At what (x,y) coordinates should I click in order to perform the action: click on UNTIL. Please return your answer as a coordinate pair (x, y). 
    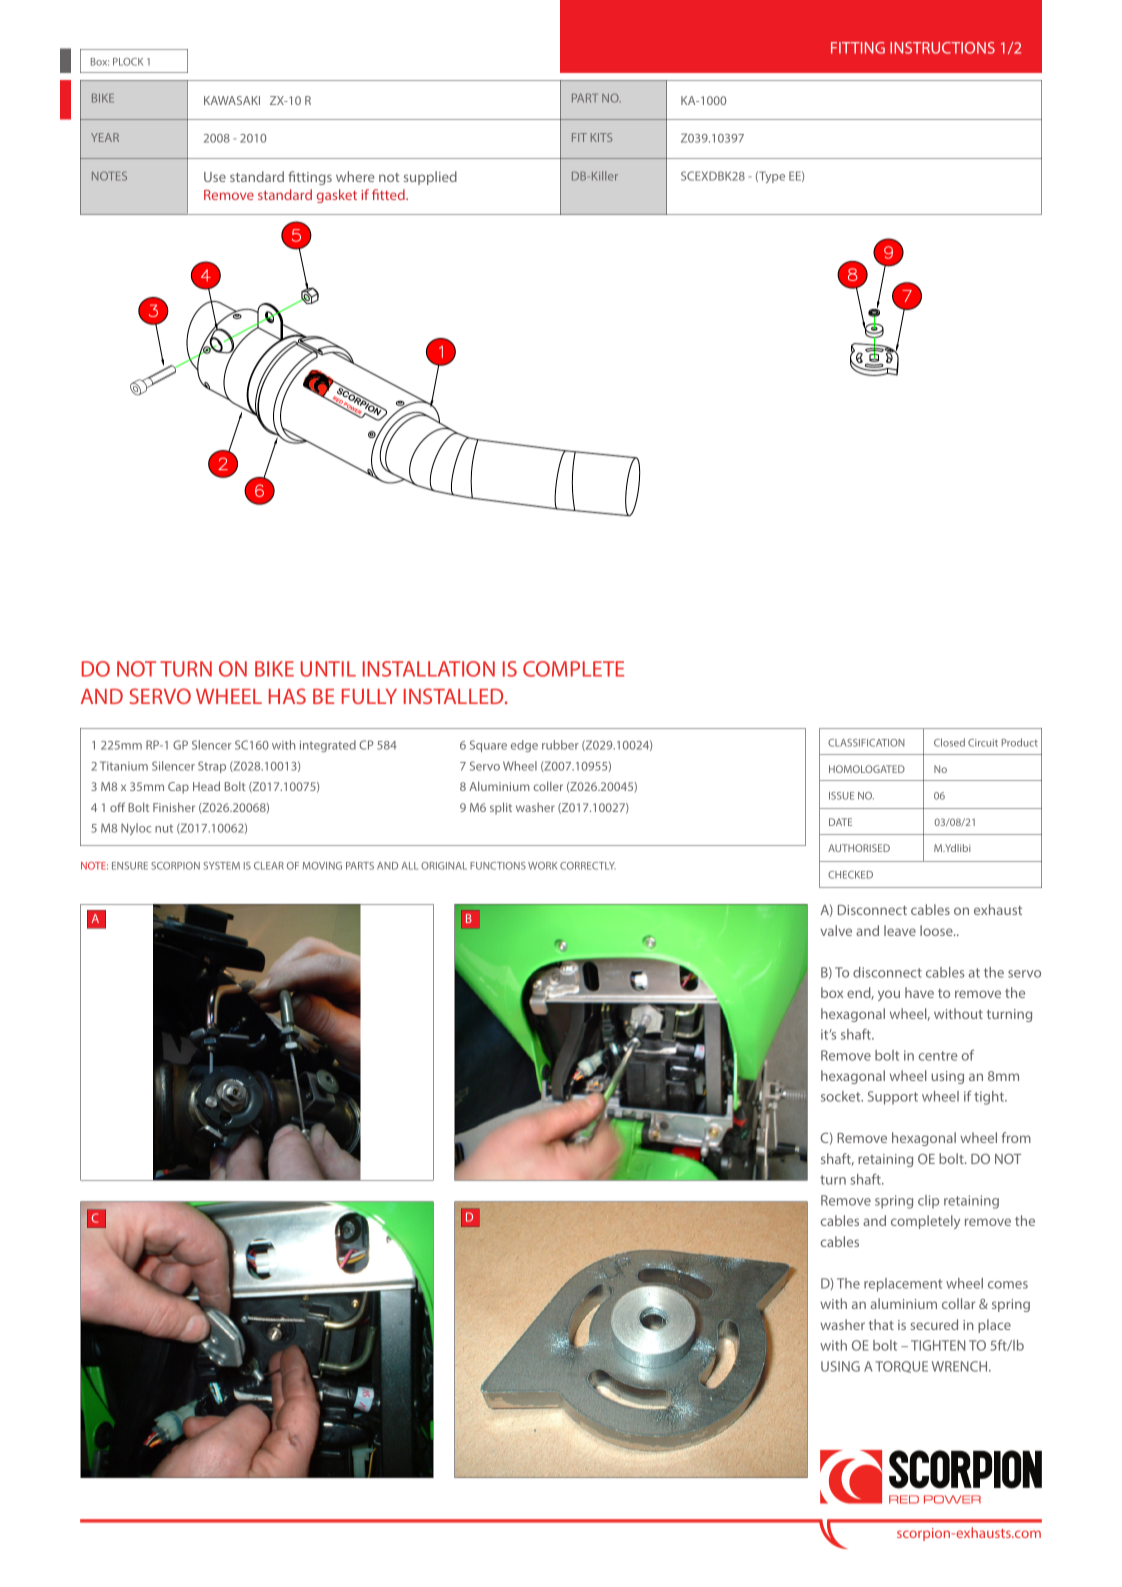
    Looking at the image, I should click on (328, 669).
